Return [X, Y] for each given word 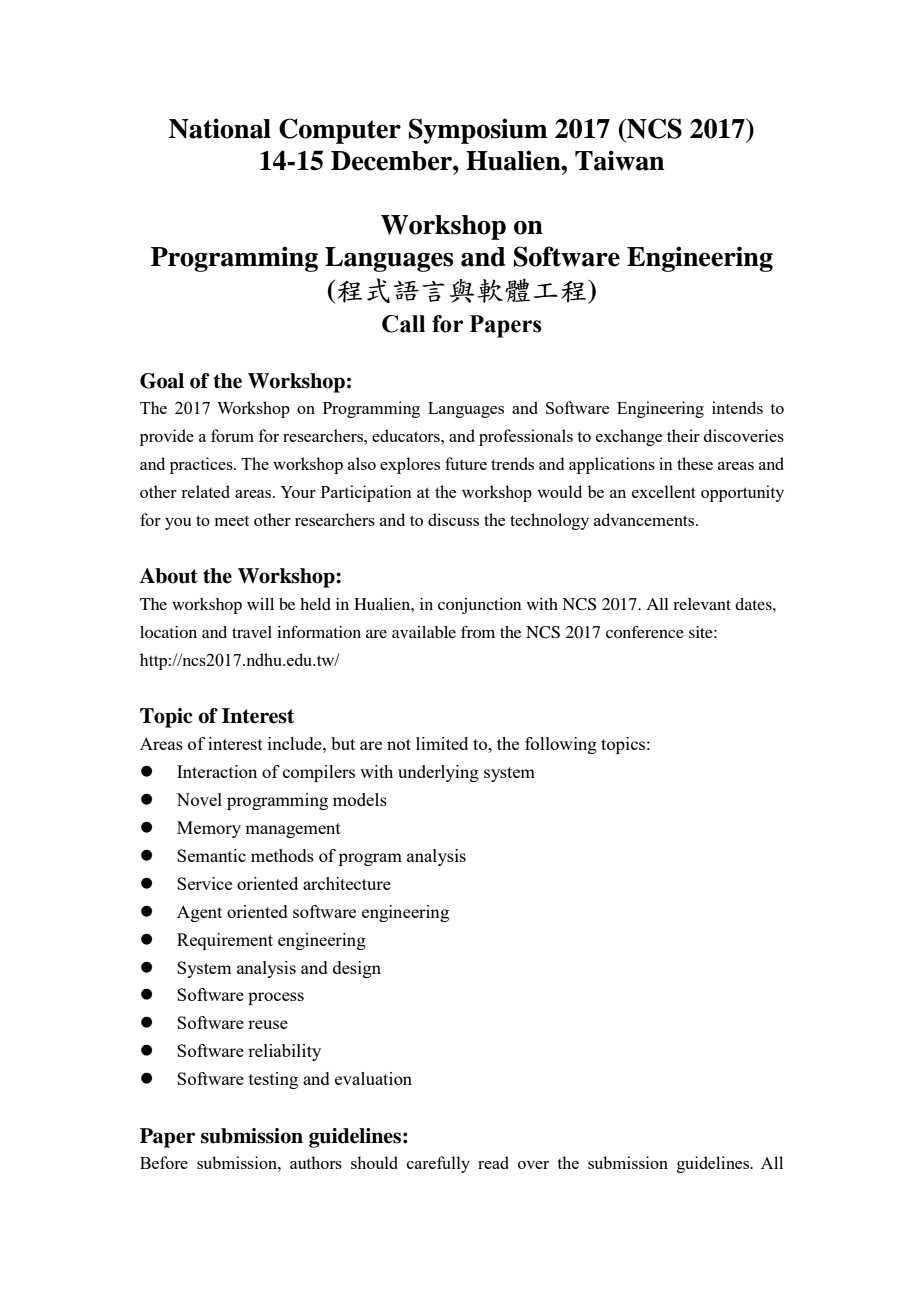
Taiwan [619, 160]
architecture [347, 883]
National [220, 128]
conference [645, 631]
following [561, 745]
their [683, 435]
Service [204, 883]
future [466, 463]
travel [252, 632]
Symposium [478, 131]
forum [232, 435]
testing [273, 1080]
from [478, 632]
